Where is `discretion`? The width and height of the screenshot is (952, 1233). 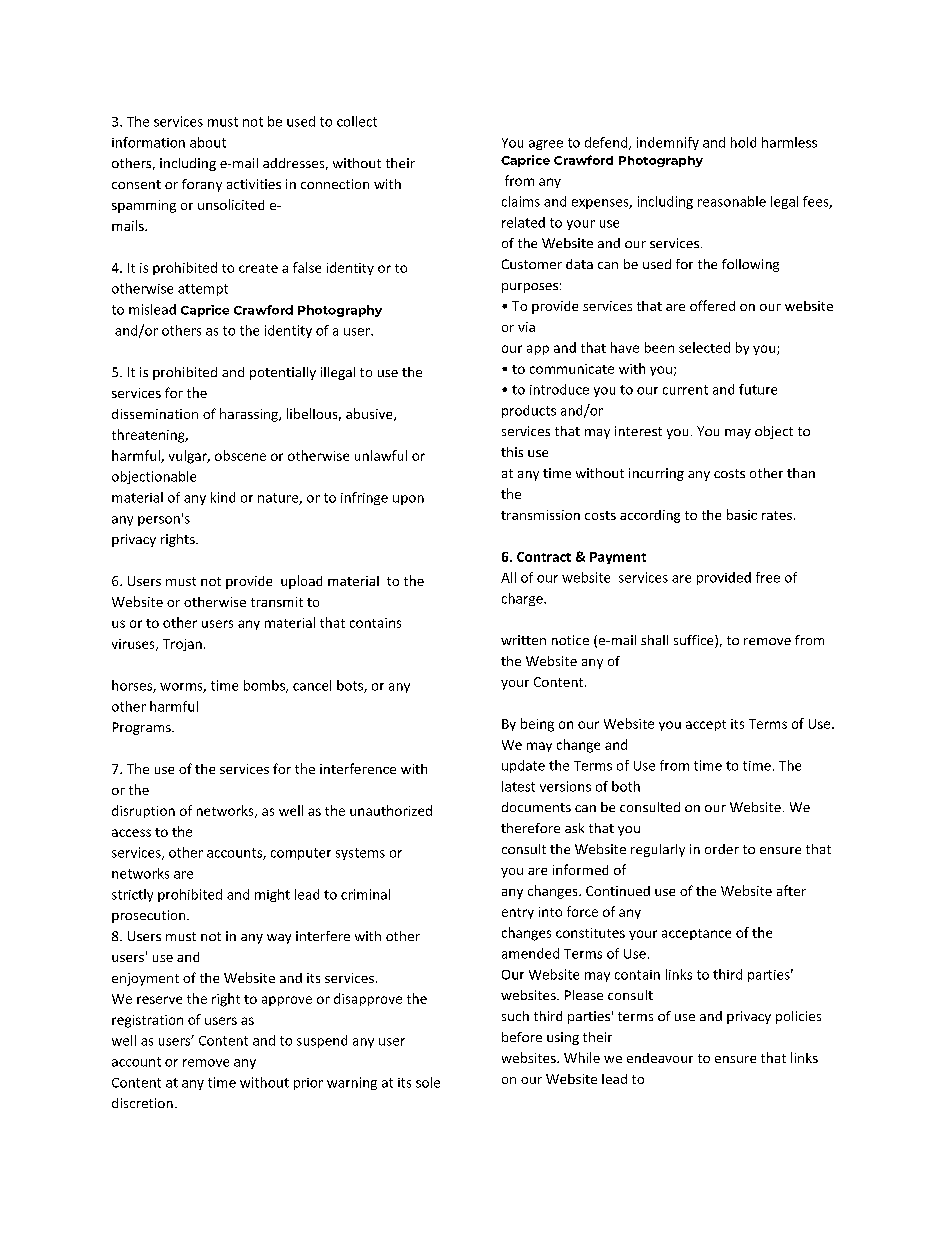 discretion is located at coordinates (142, 1103).
